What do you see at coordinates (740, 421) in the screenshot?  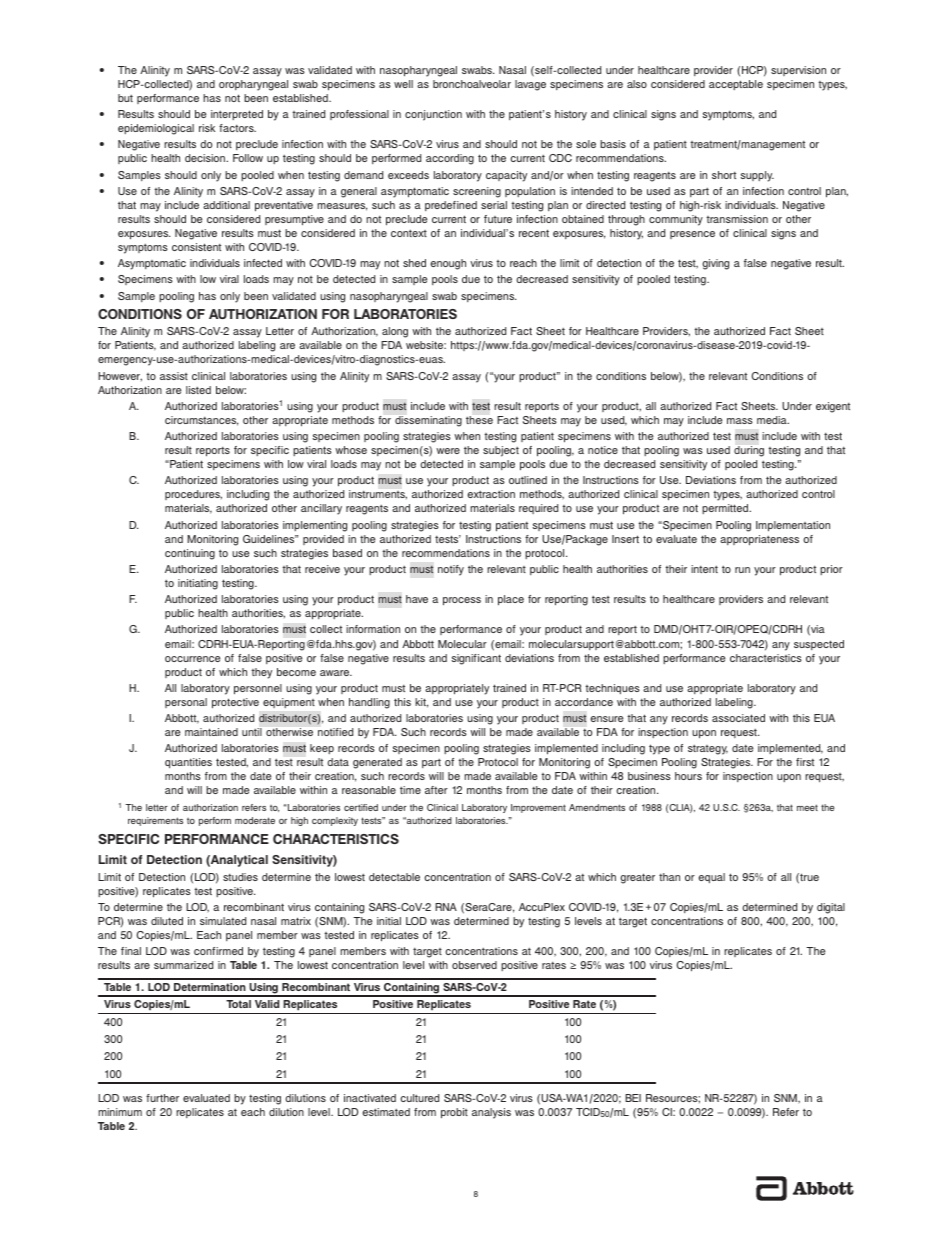 I see `mass` at bounding box center [740, 421].
